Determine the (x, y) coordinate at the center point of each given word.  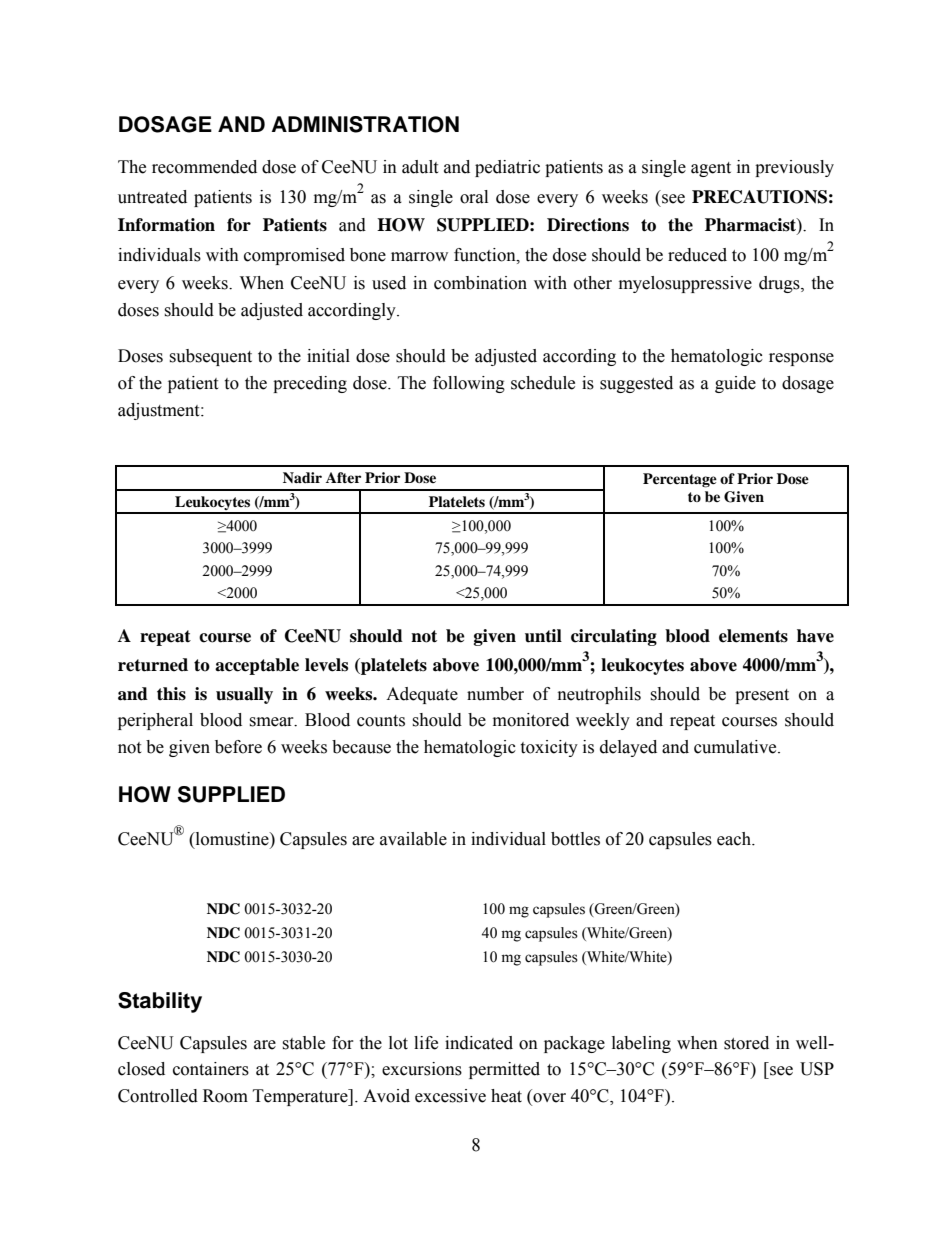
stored (746, 1043)
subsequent (210, 357)
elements (753, 636)
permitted (504, 1070)
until (543, 636)
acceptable (257, 666)
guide (735, 384)
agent (711, 169)
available (413, 839)
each (735, 839)
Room (225, 1096)
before (238, 747)
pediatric (507, 168)
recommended (204, 167)
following (469, 384)
